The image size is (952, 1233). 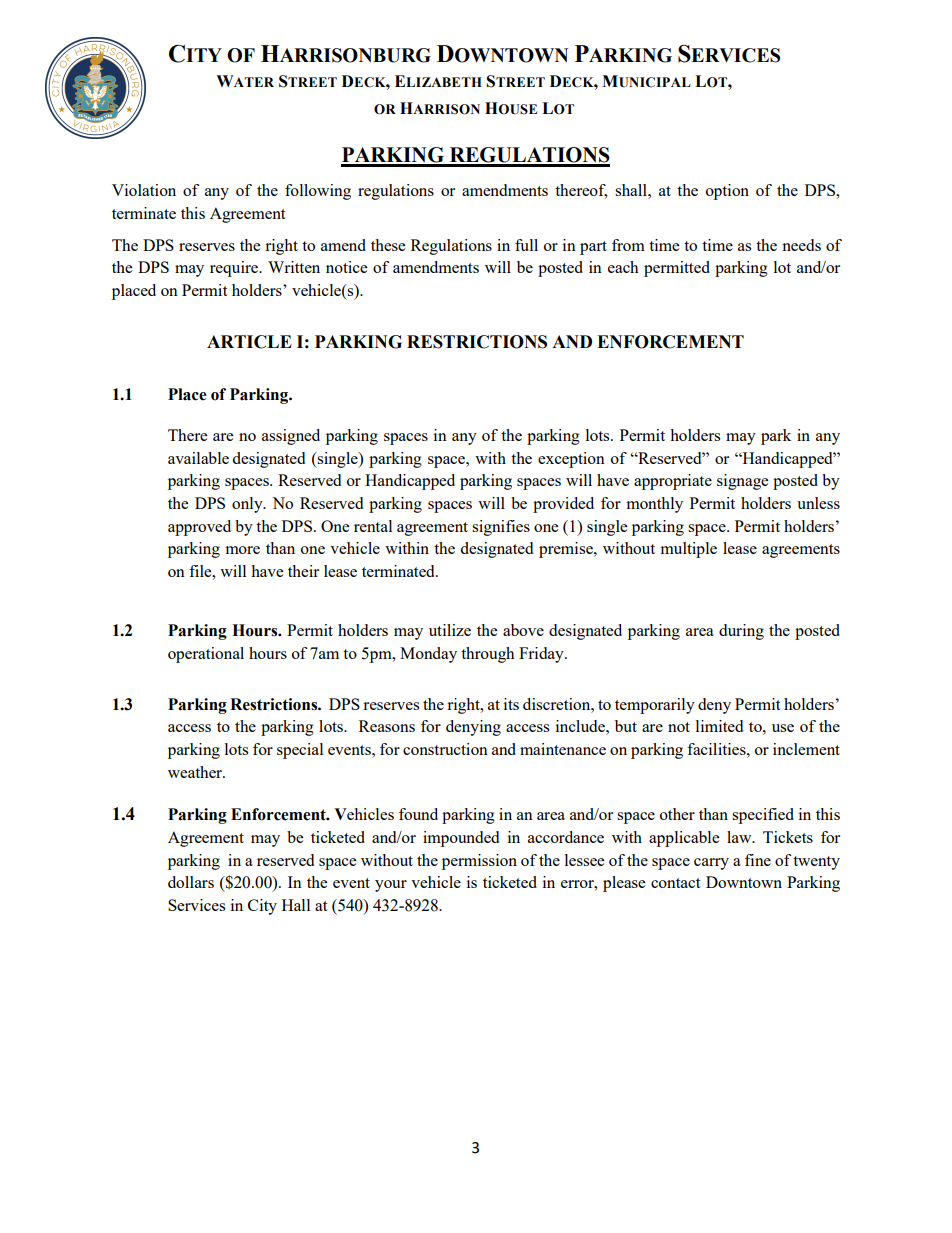 I want to click on through, so click(x=488, y=655).
